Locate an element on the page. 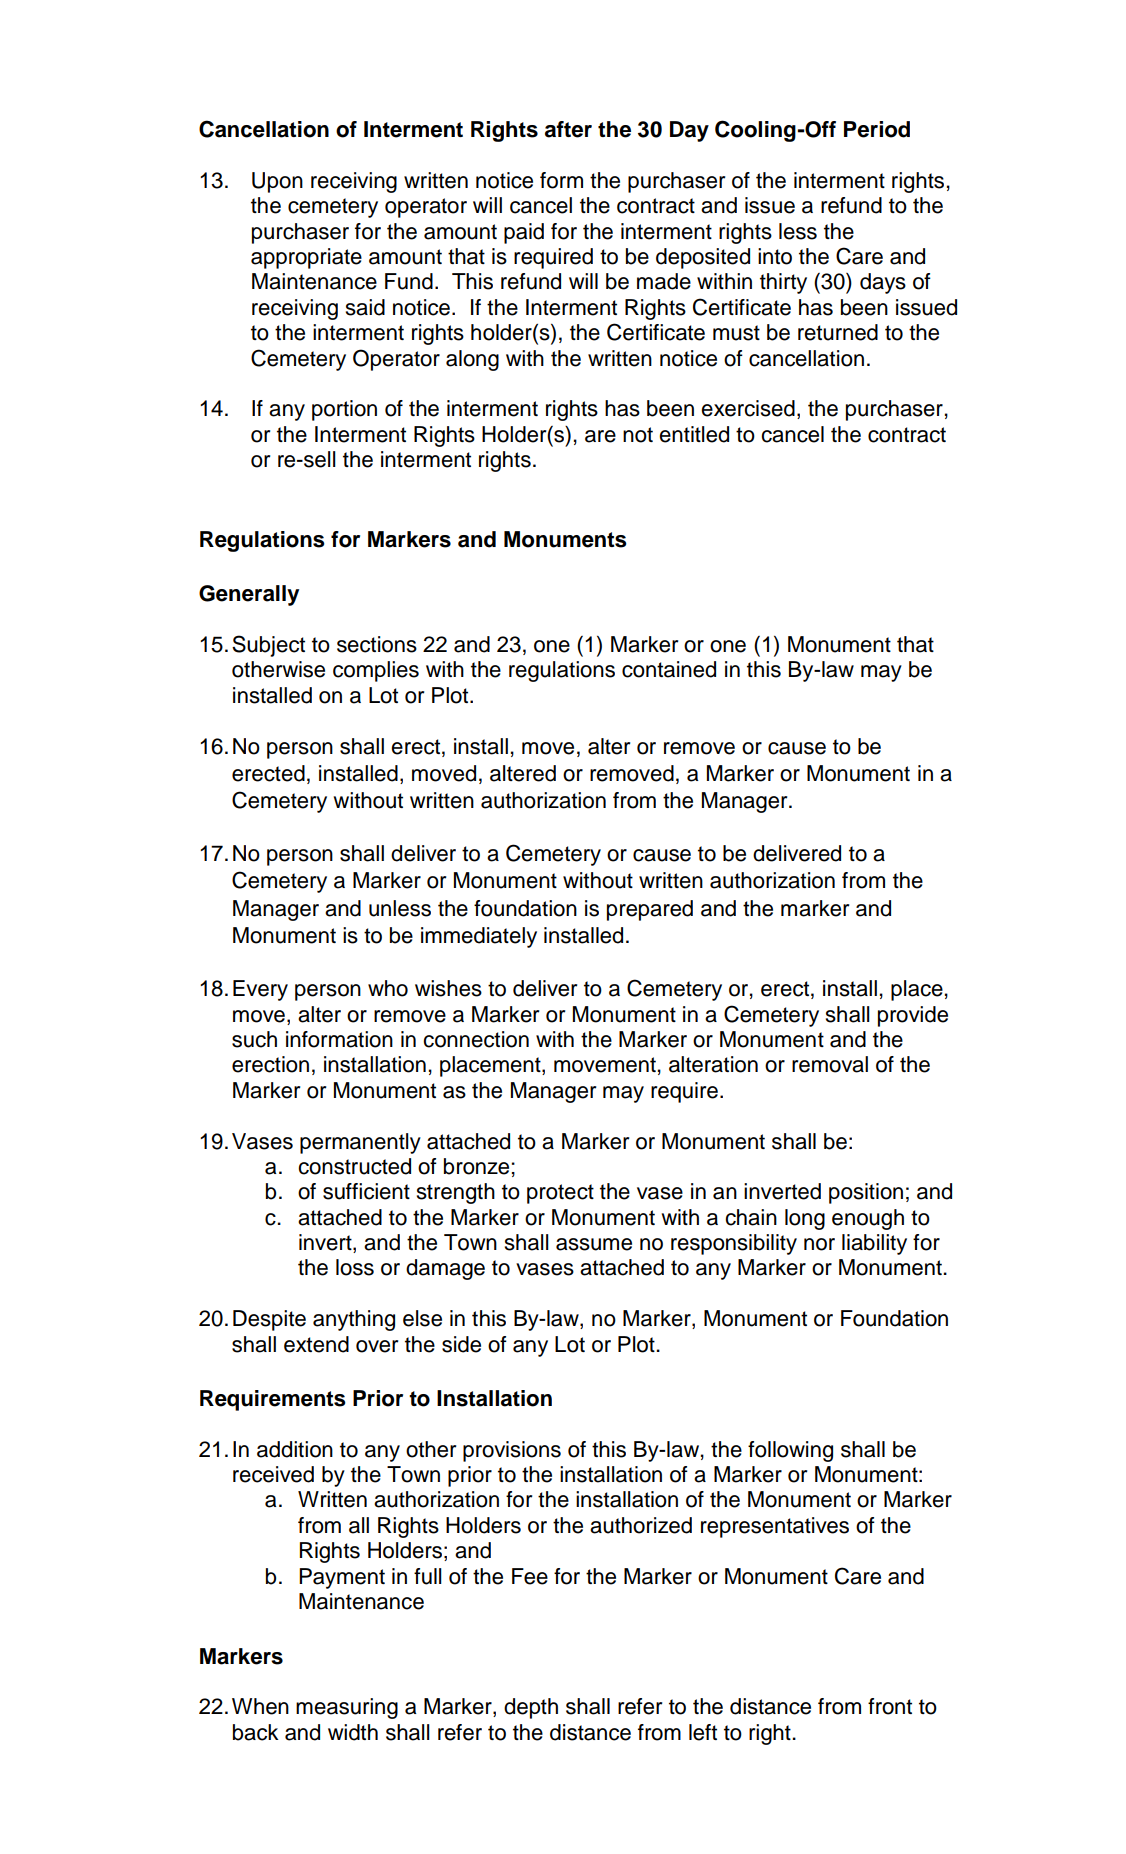 The width and height of the document is (1126, 1854). depth is located at coordinates (531, 1708).
